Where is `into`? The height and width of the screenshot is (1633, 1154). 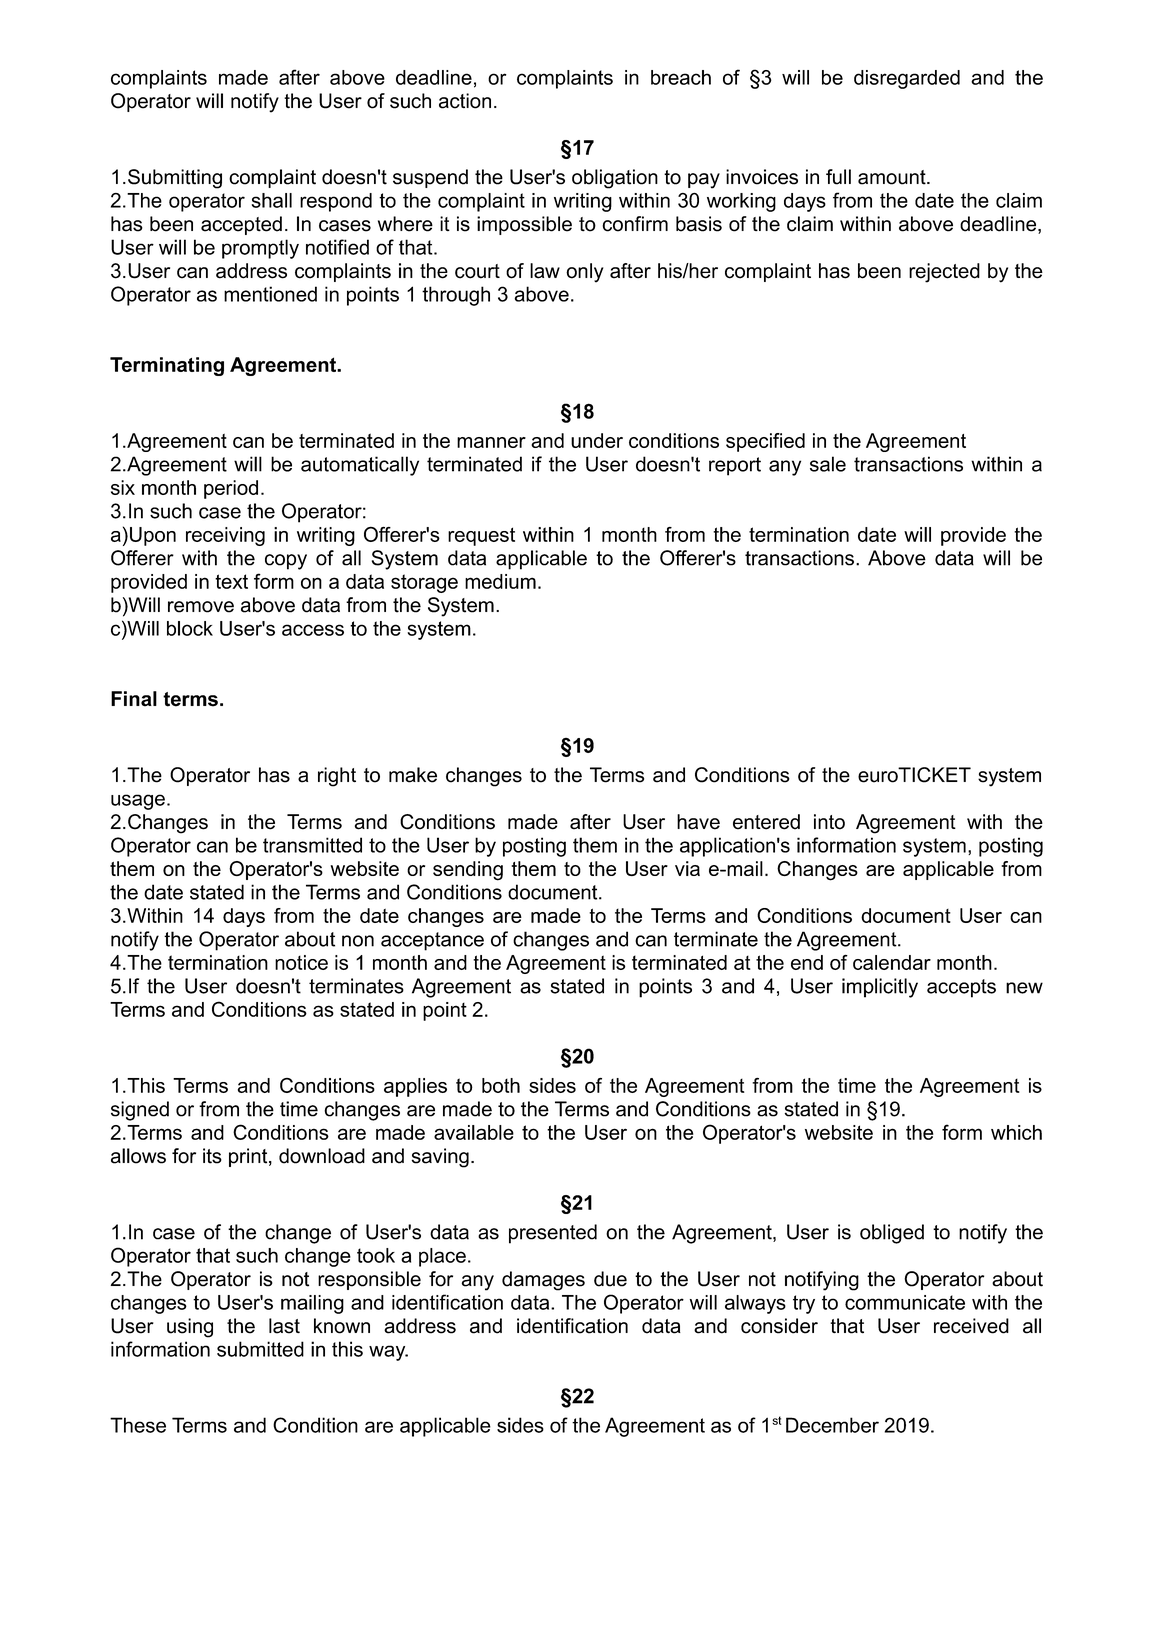
into is located at coordinates (829, 822).
